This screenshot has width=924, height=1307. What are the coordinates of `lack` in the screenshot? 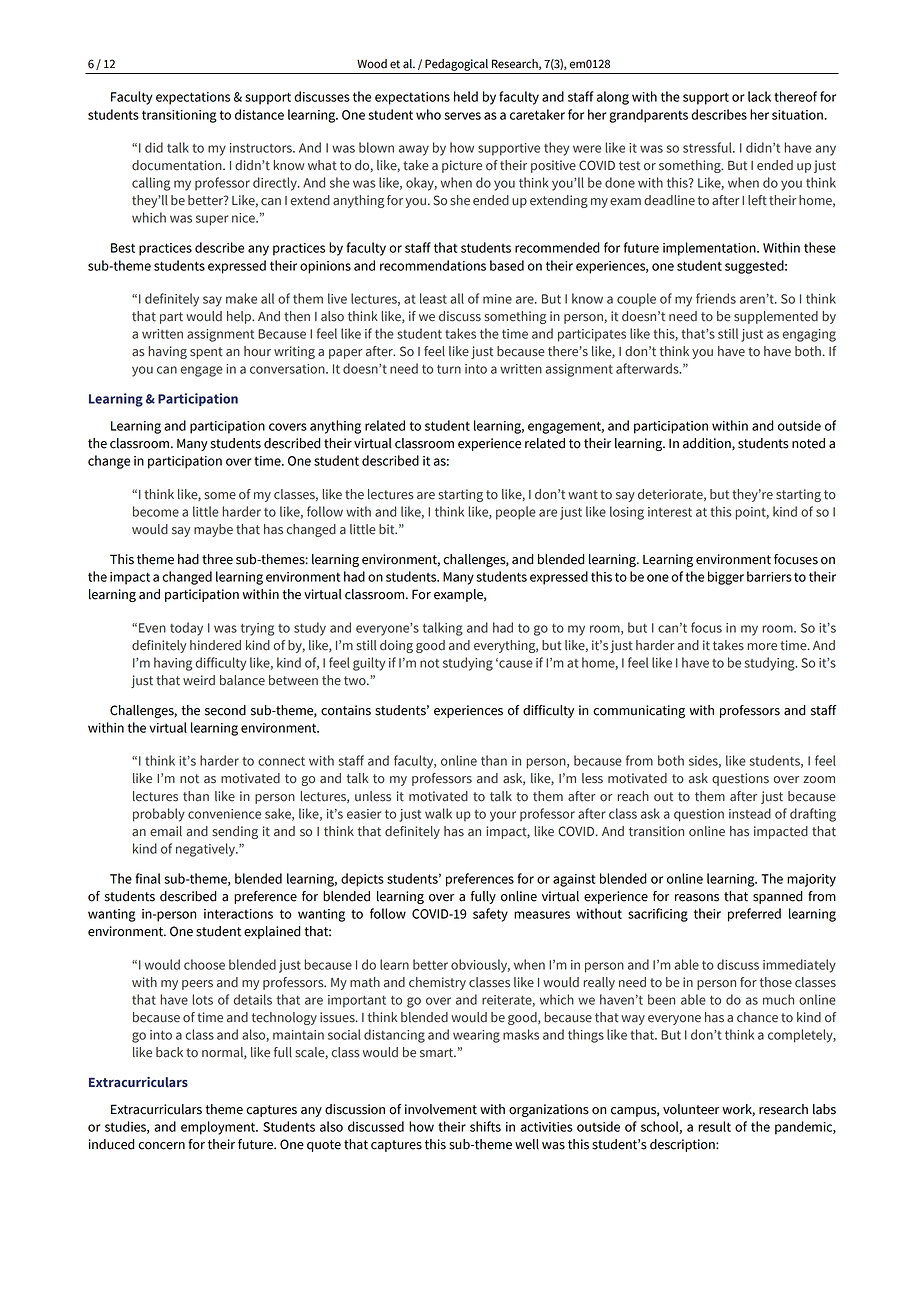 It's located at (759, 96).
